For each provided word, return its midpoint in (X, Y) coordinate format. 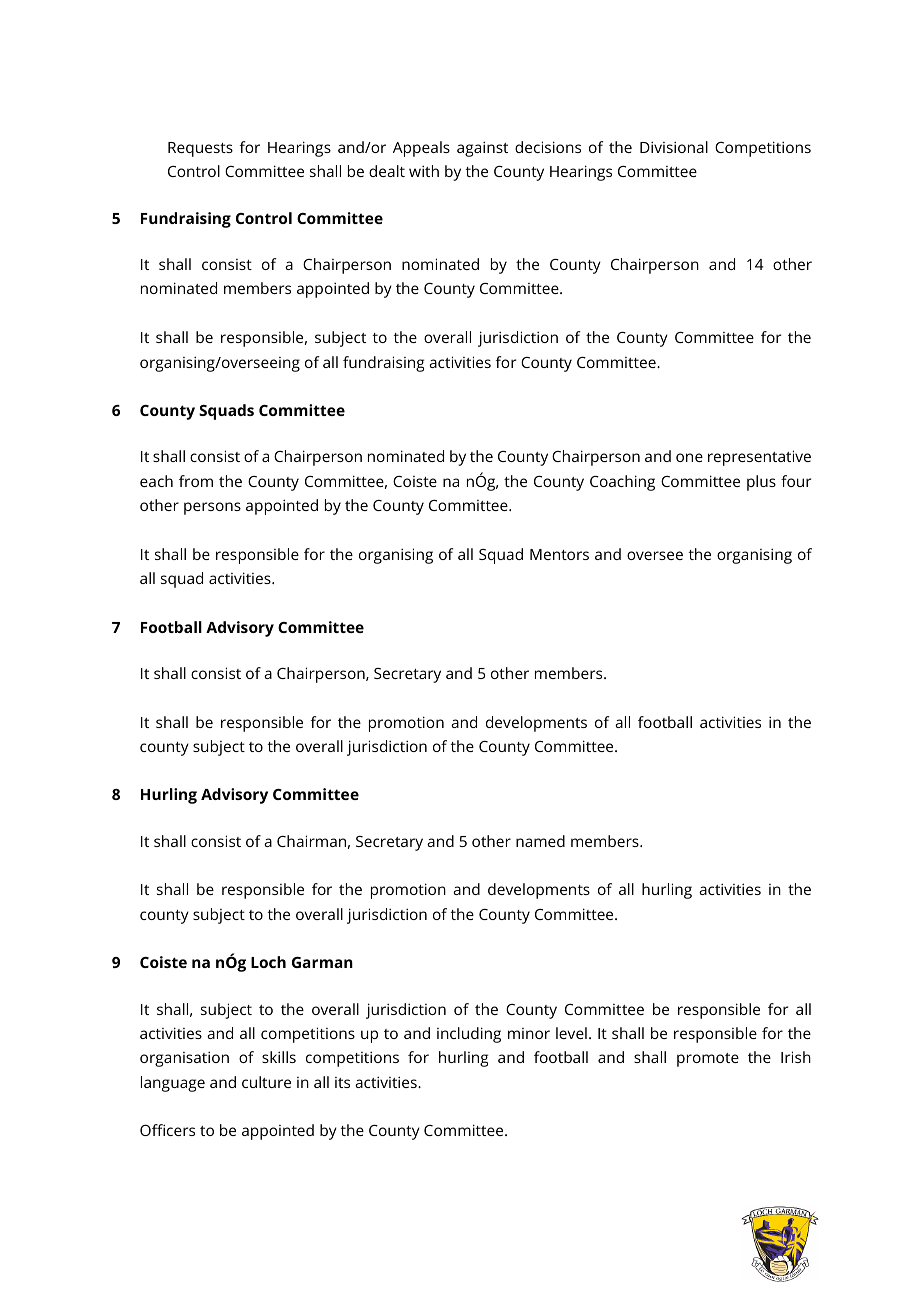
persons (212, 508)
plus (761, 483)
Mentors (559, 554)
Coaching (622, 483)
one (689, 457)
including (469, 1035)
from (196, 481)
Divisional (674, 147)
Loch (268, 962)
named (540, 841)
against (482, 149)
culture (266, 1082)
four (796, 481)
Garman (322, 962)
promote (708, 1060)
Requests (200, 149)
